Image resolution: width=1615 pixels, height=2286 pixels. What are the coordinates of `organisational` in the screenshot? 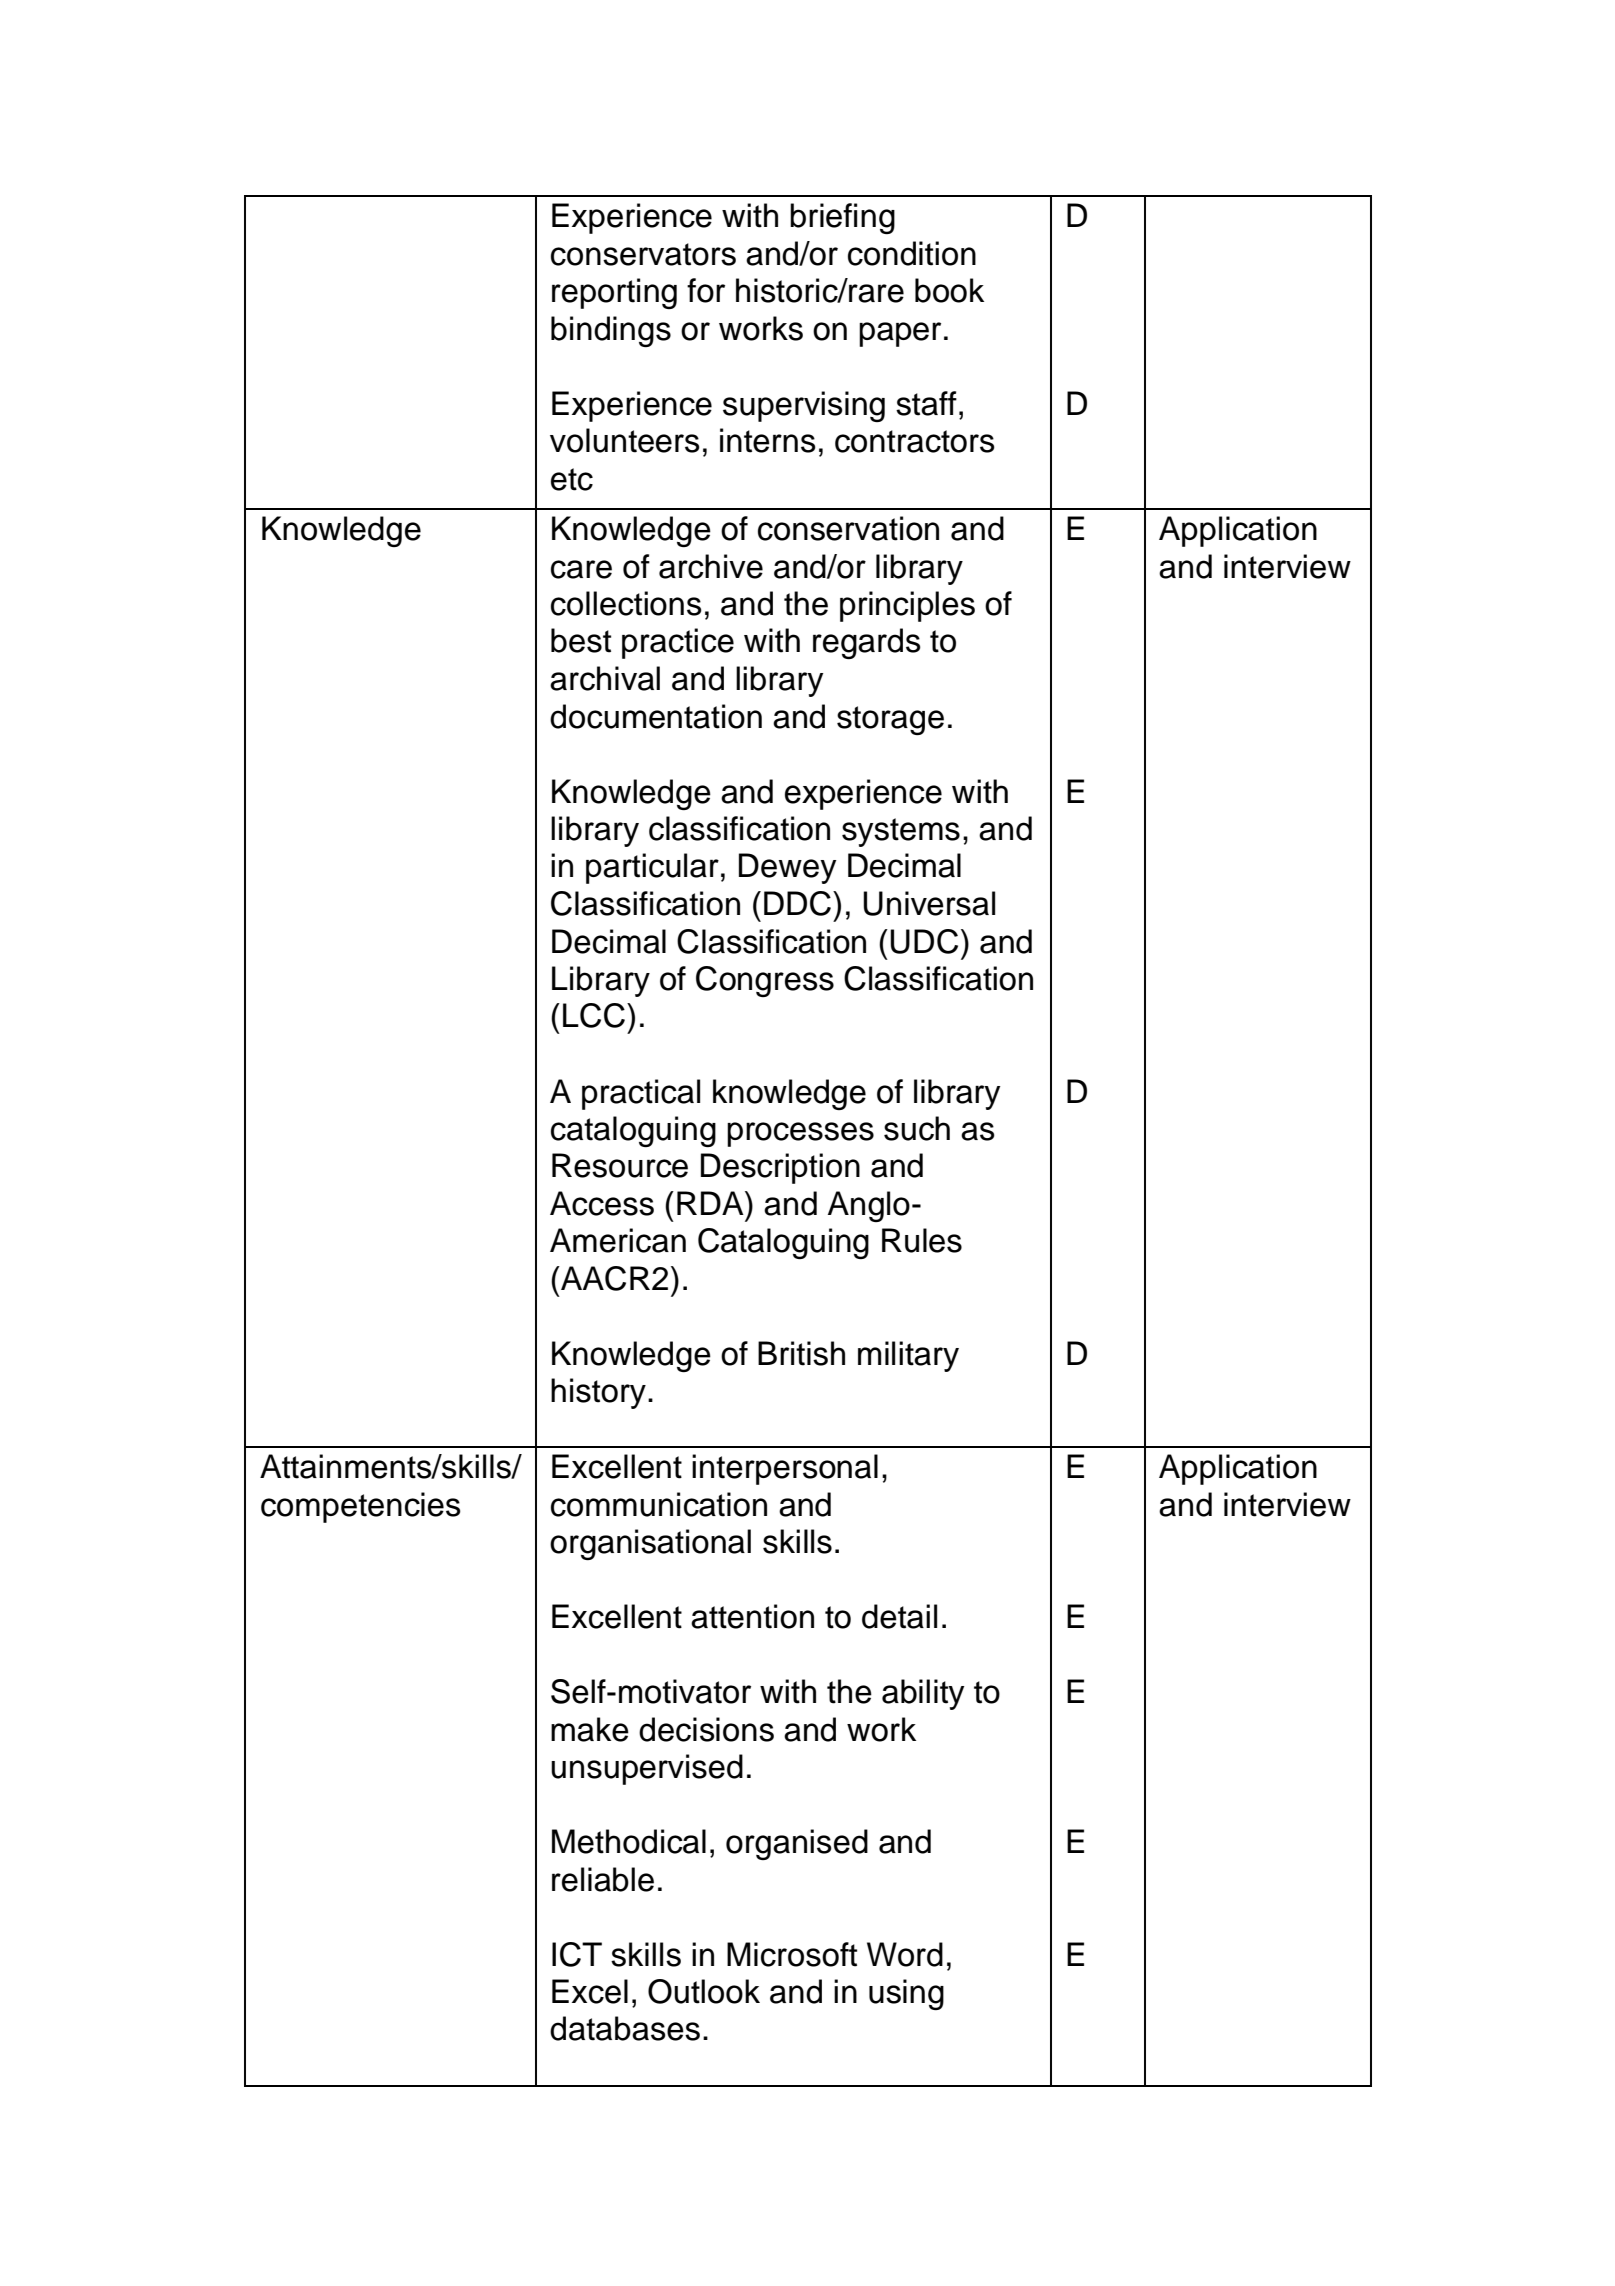 It's located at (650, 1544).
